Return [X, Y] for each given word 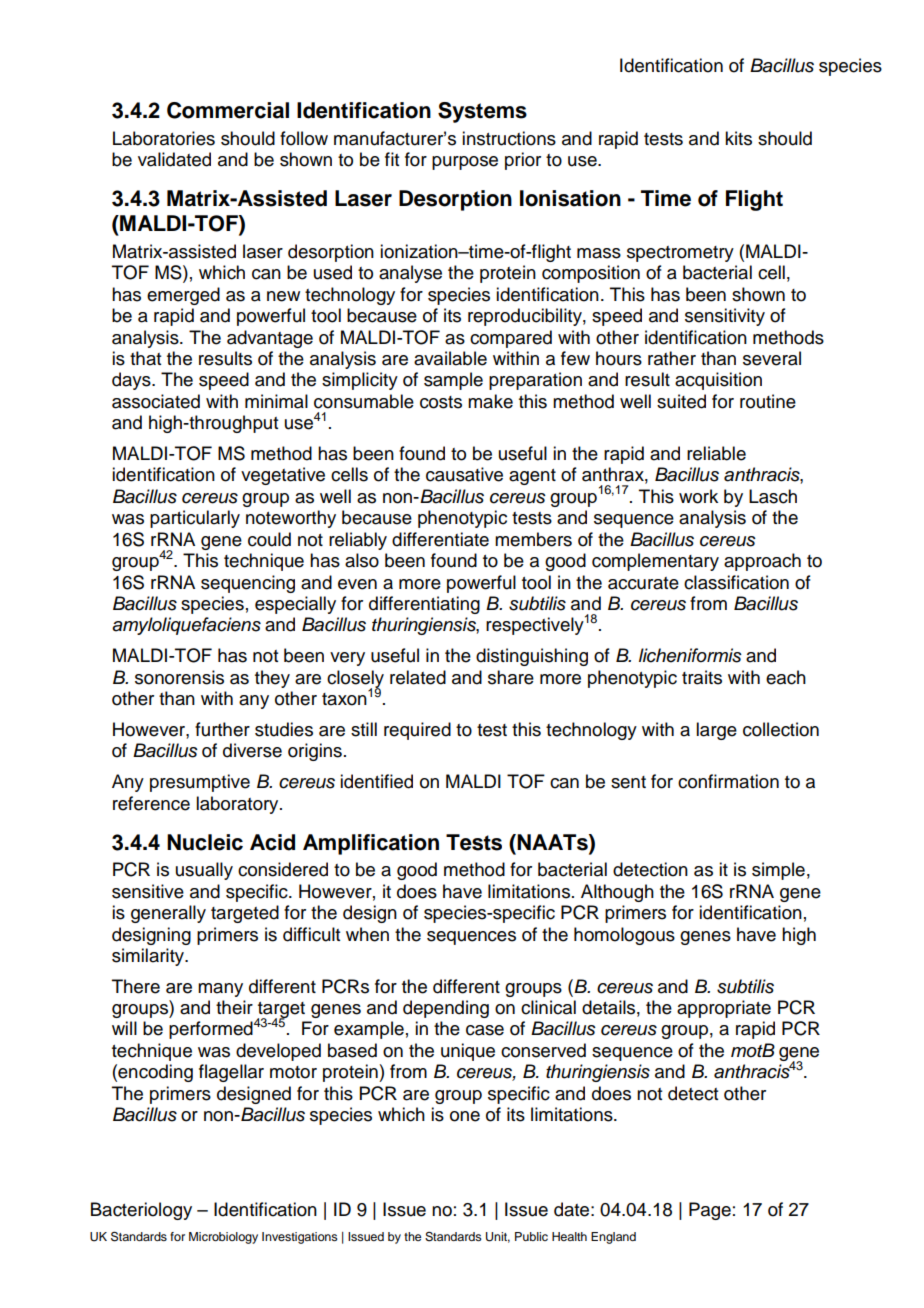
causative [464, 474]
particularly [195, 519]
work [698, 496]
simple [778, 871]
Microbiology [223, 1238]
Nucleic [205, 842]
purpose [465, 163]
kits [738, 138]
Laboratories [164, 138]
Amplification [371, 844]
